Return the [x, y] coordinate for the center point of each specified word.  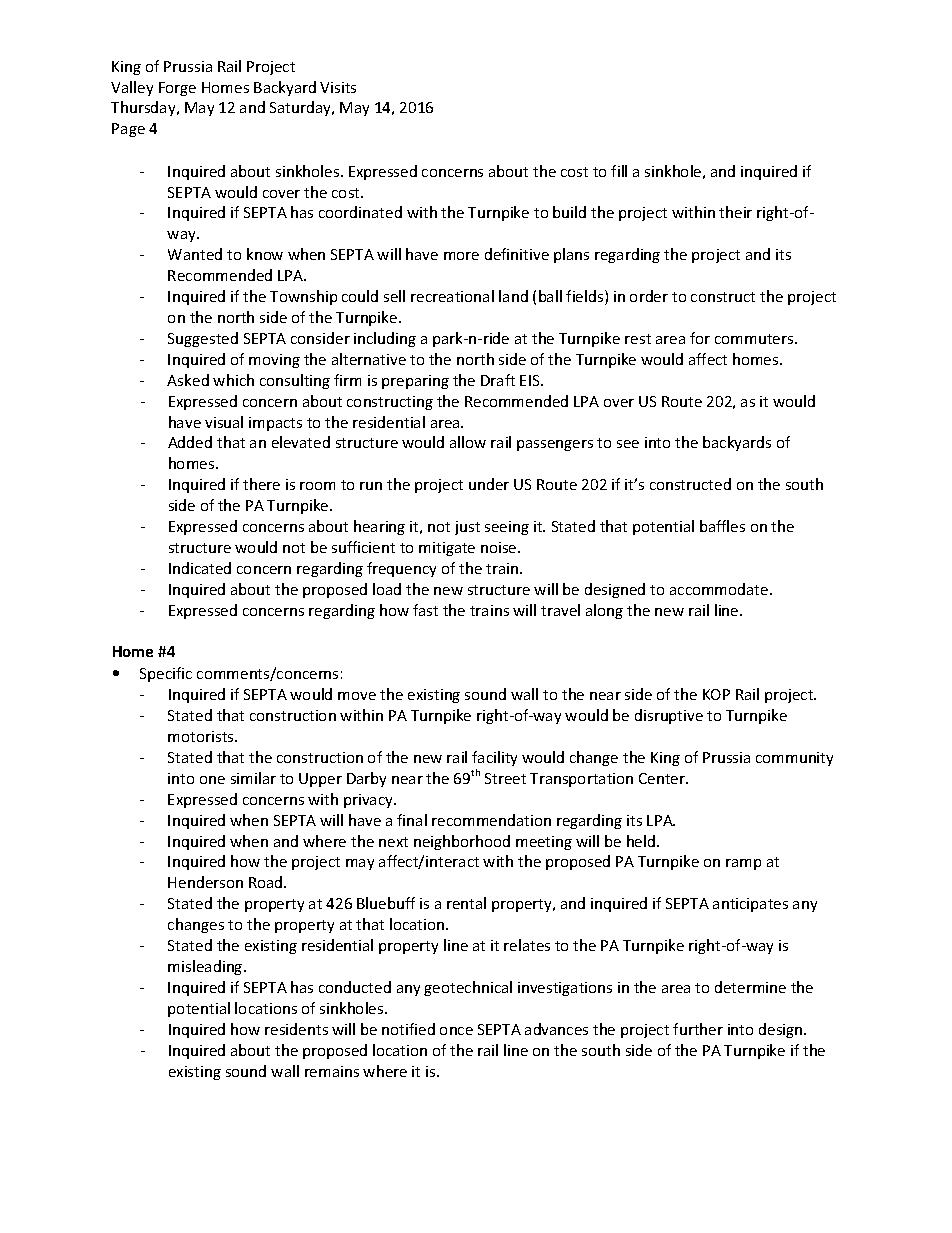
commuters [755, 339]
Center [663, 778]
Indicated [200, 568]
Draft [498, 380]
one [212, 780]
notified [408, 1029]
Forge [177, 89]
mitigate [447, 549]
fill [619, 171]
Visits [338, 87]
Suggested [203, 339]
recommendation [491, 820]
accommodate [720, 589]
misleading [206, 967]
